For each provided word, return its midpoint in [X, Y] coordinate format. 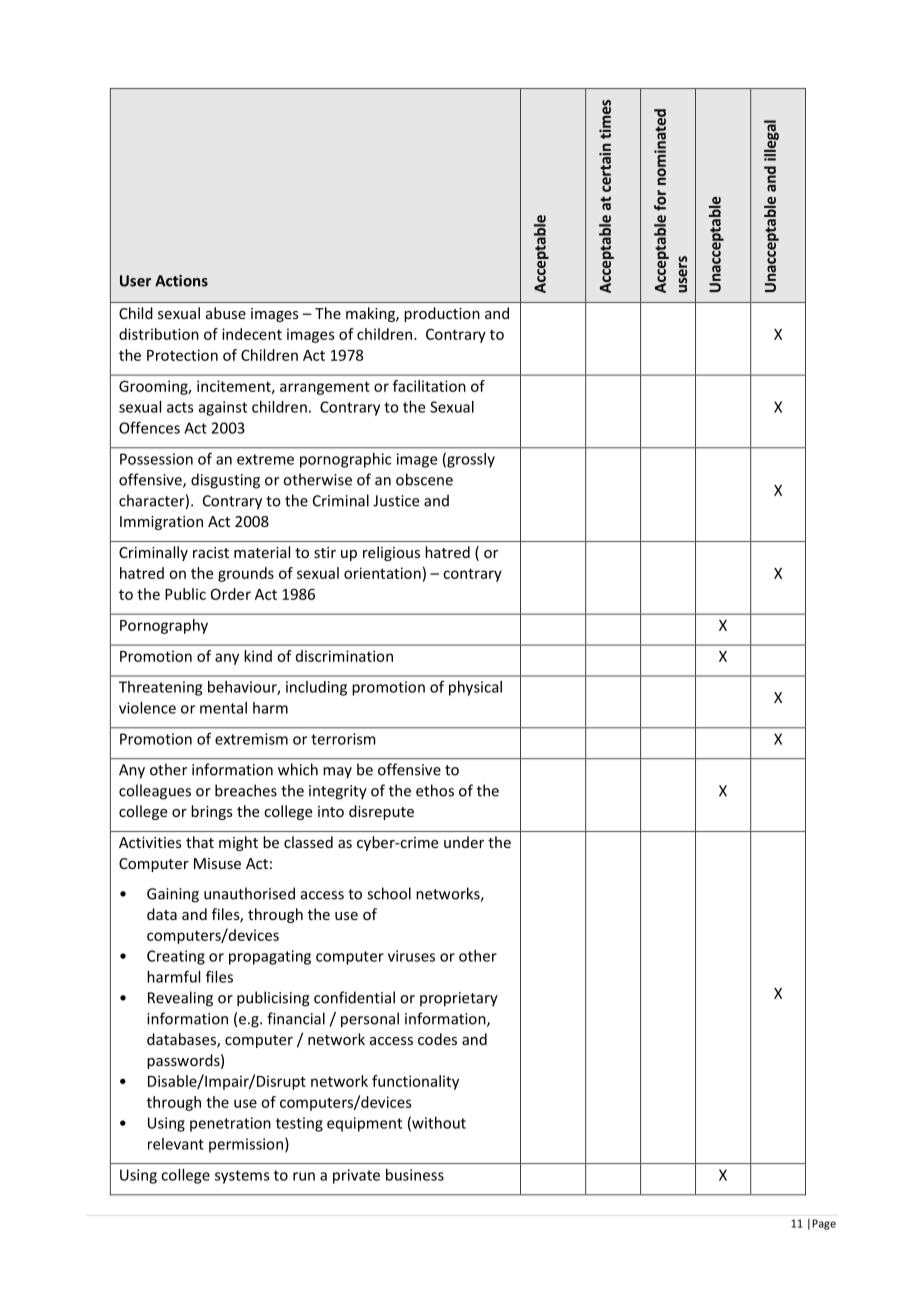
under [464, 842]
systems [242, 1177]
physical [475, 688]
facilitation [429, 386]
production [442, 314]
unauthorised [249, 893]
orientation [382, 573]
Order [231, 594]
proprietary [459, 999]
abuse [226, 313]
